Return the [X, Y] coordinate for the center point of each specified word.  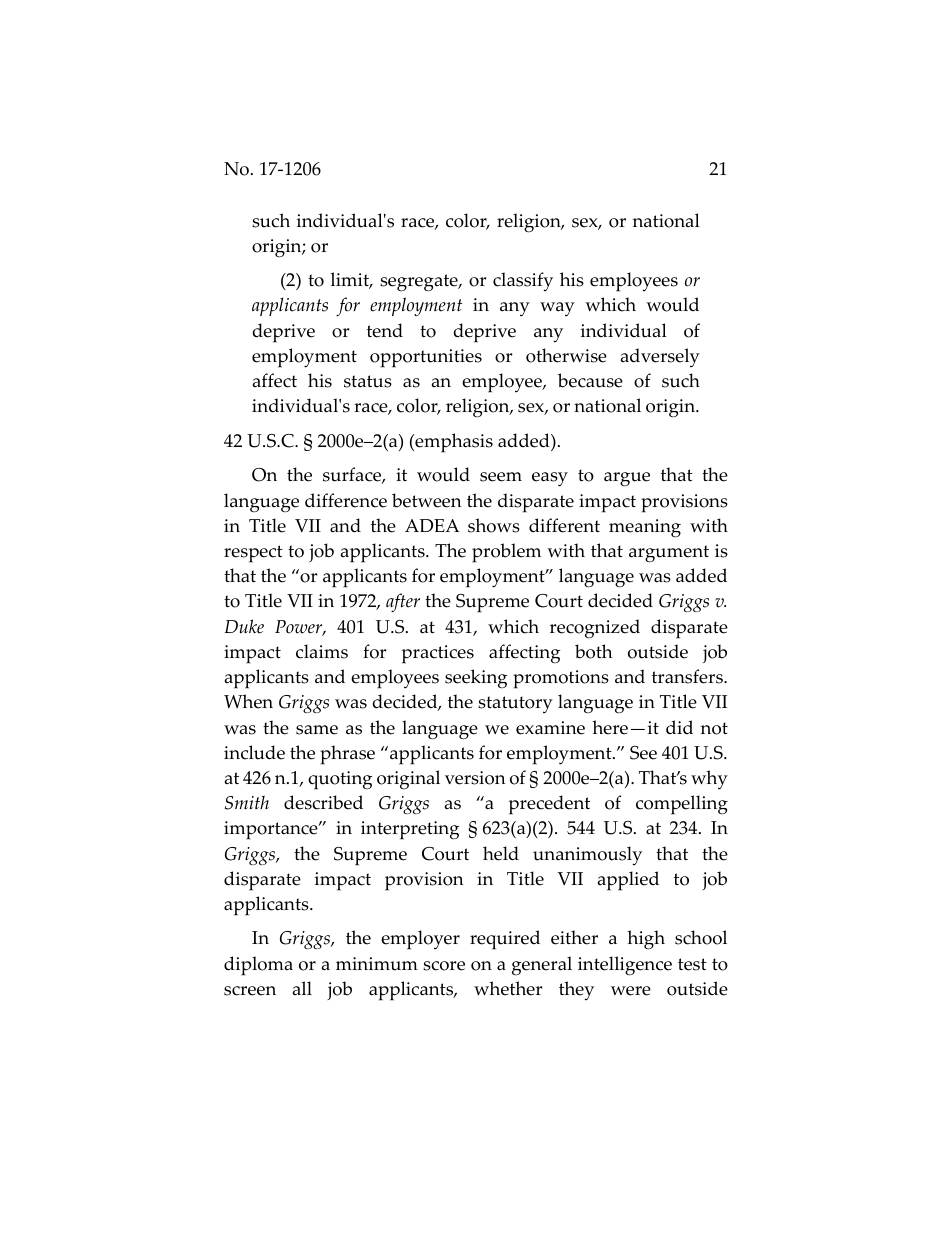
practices [438, 654]
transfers [688, 676]
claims [322, 651]
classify [523, 282]
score [444, 966]
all [302, 988]
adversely [660, 357]
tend [385, 330]
